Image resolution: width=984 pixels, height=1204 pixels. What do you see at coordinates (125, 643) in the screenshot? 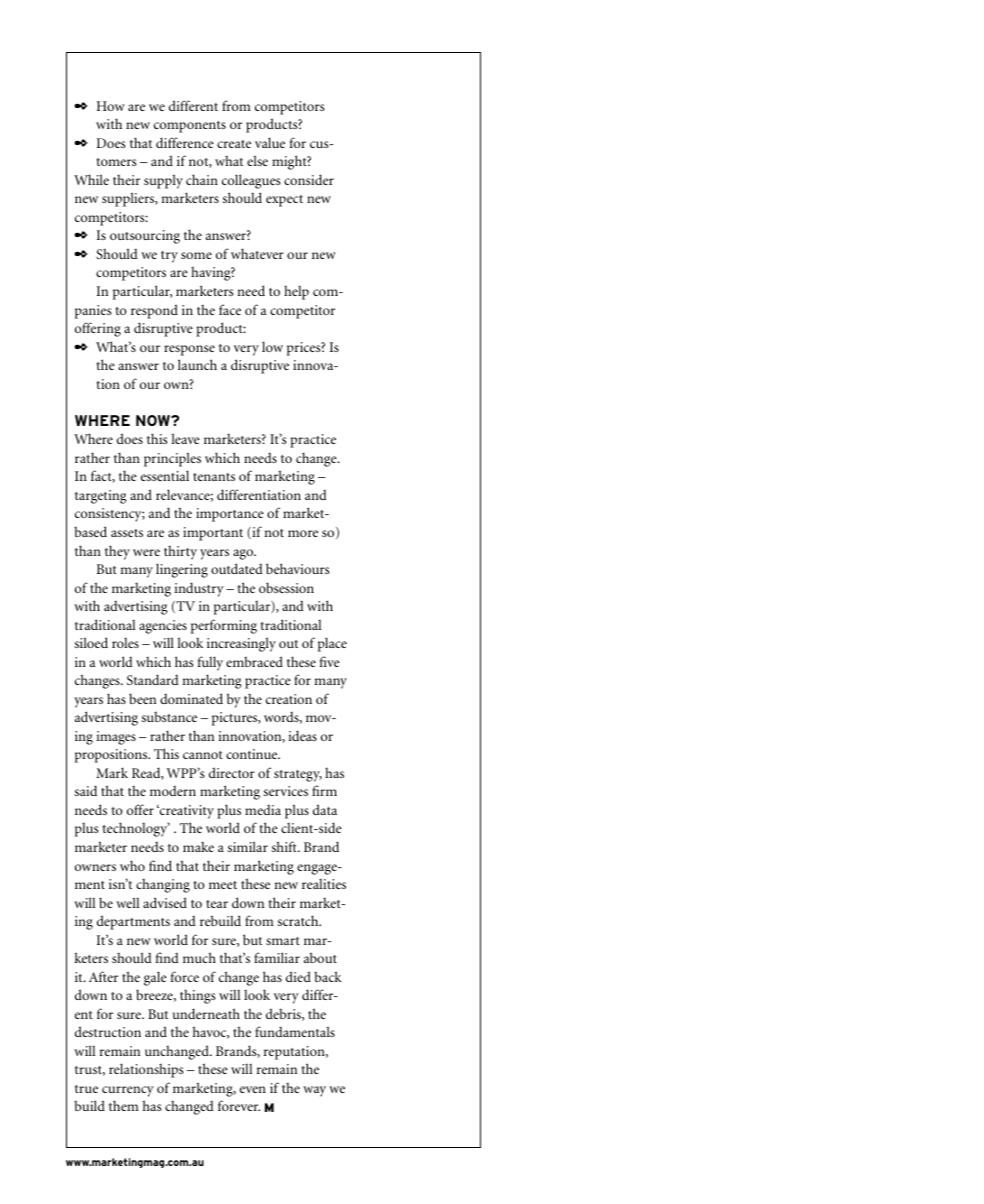
I see `roles` at bounding box center [125, 643].
